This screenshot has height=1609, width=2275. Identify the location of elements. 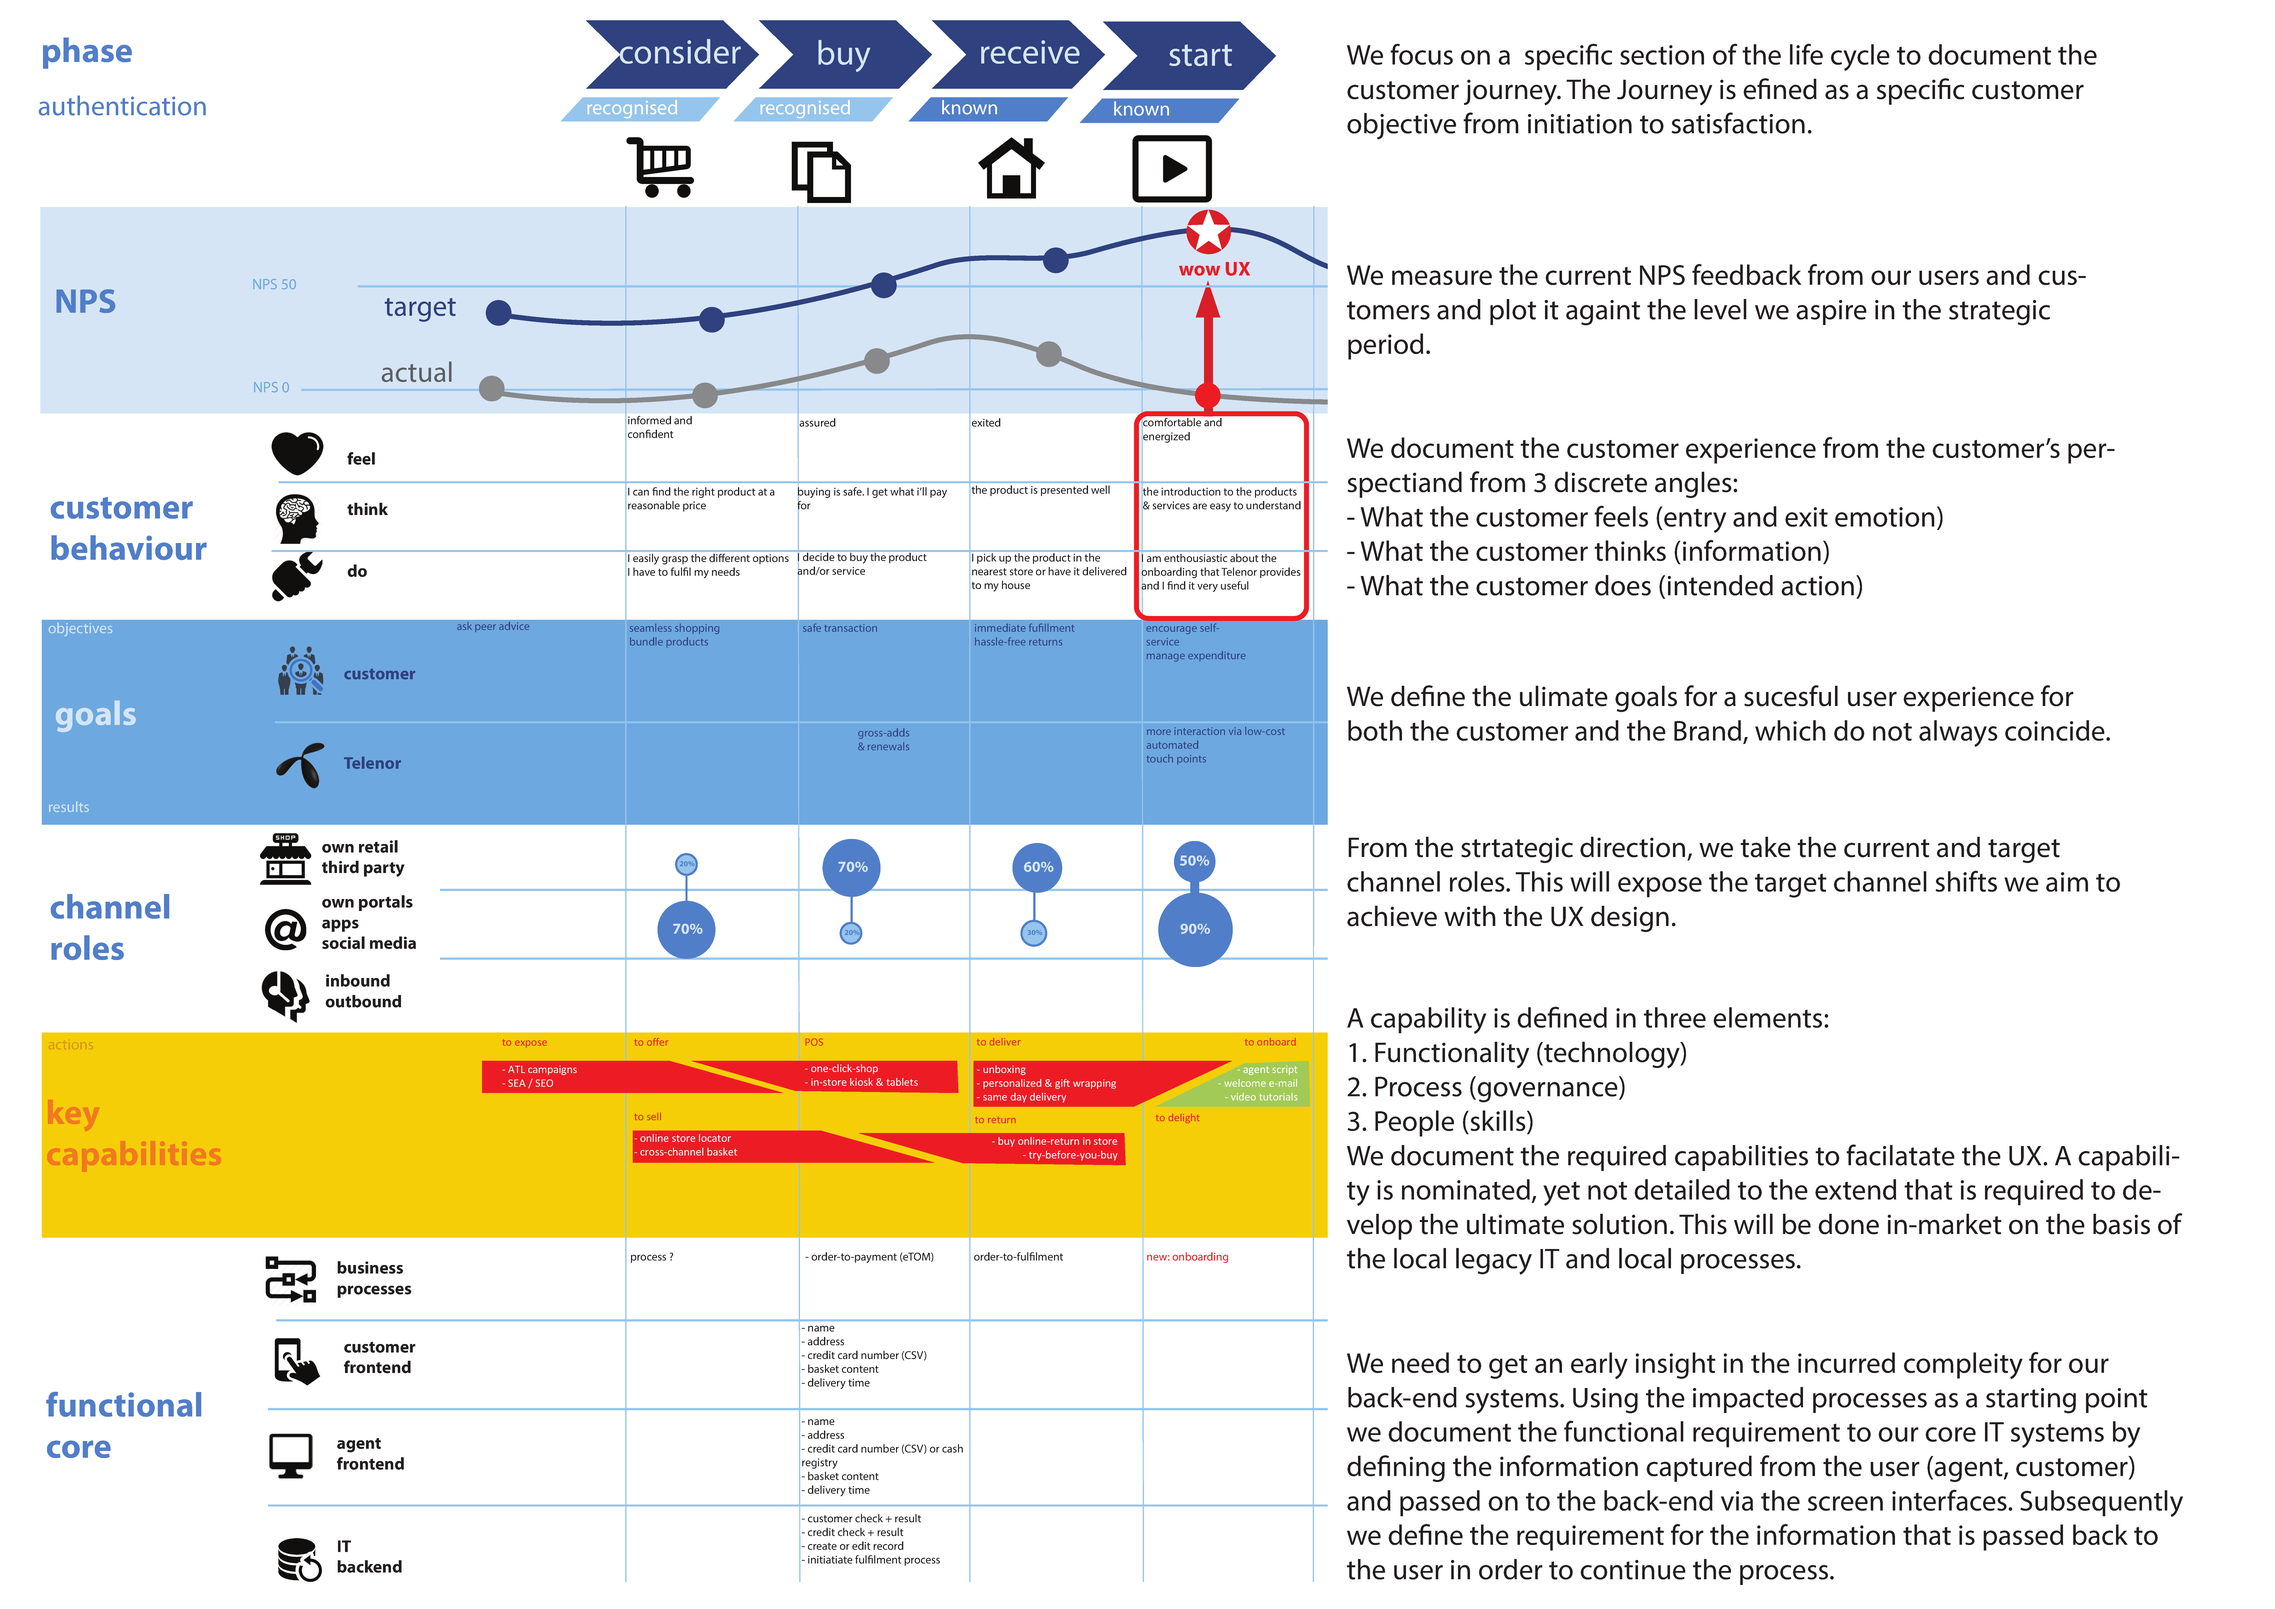
(1769, 1017).
